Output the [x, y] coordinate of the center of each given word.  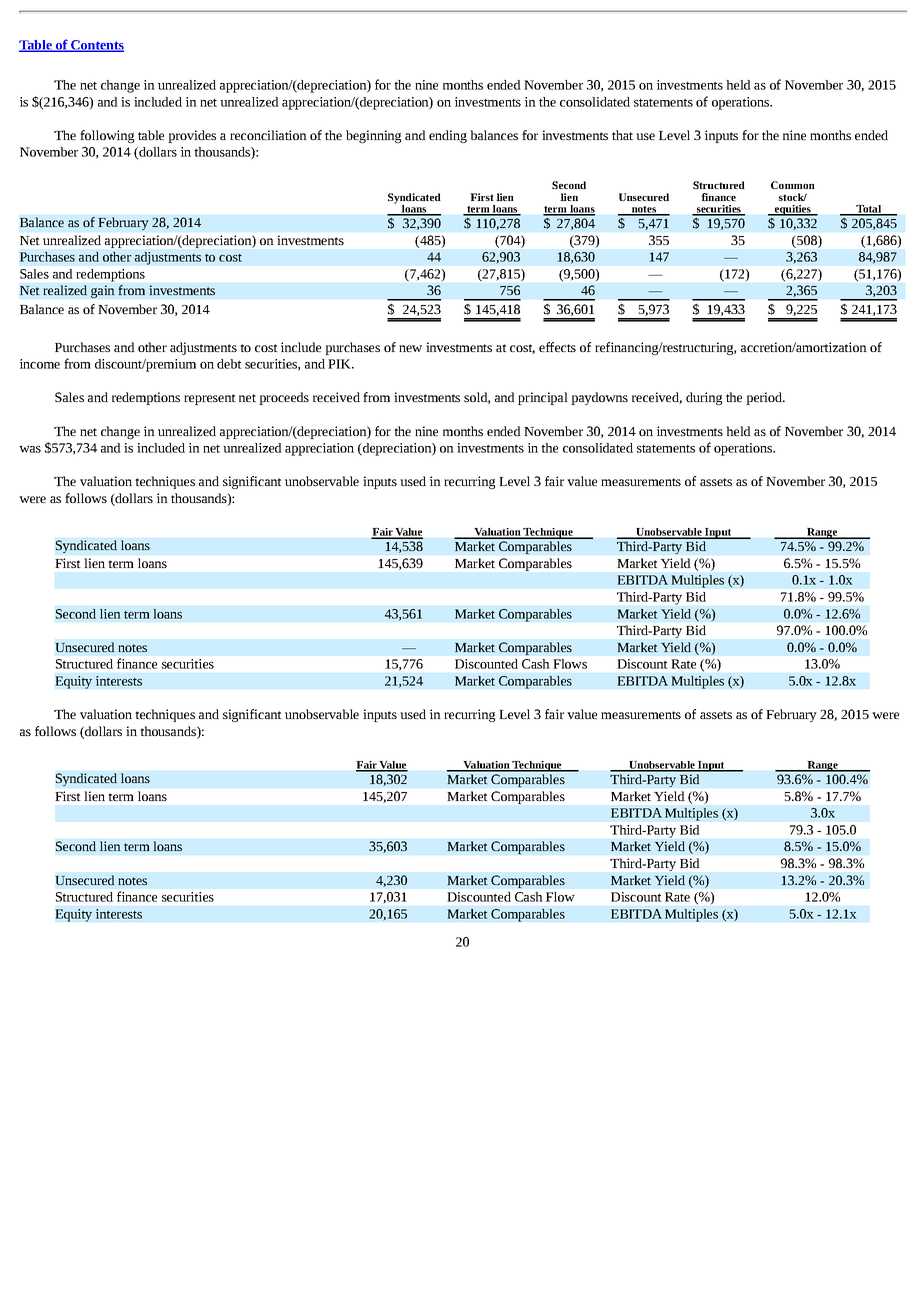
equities [792, 210]
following [107, 136]
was [30, 449]
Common [793, 185]
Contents [96, 46]
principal [543, 398]
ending [448, 136]
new [410, 348]
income [40, 364]
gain [103, 292]
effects [557, 347]
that [622, 135]
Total [868, 210]
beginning [373, 136]
